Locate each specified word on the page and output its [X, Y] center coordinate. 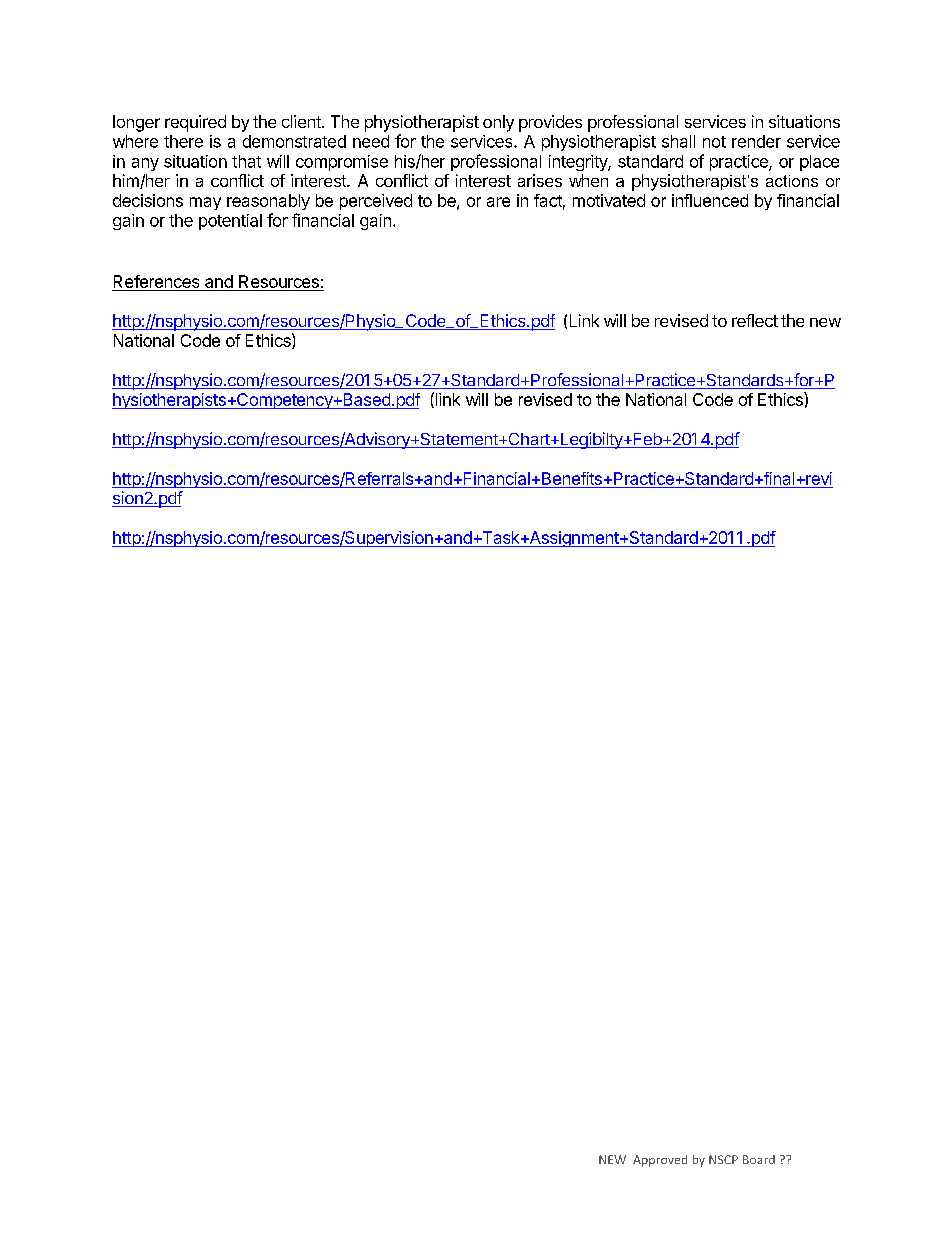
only [498, 123]
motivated [609, 200]
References [156, 281]
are [498, 202]
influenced [710, 200]
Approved [660, 1161]
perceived [376, 202]
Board [759, 1159]
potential [230, 222]
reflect [755, 320]
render [756, 141]
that [246, 161]
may [205, 203]
